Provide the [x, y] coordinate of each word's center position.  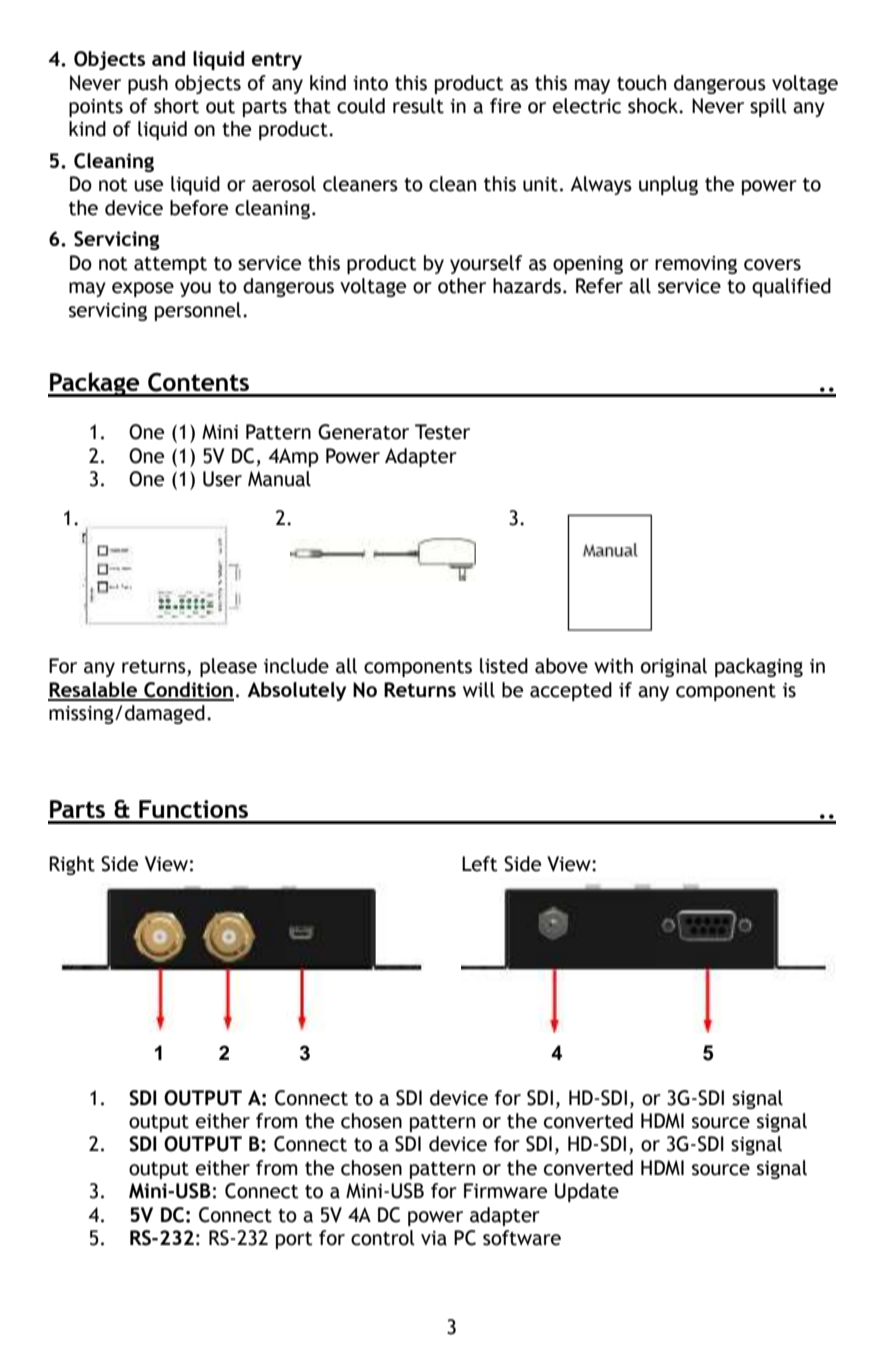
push [148, 84]
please [228, 667]
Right [72, 865]
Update [587, 1192]
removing [696, 265]
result [418, 106]
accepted [571, 691]
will [479, 690]
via [434, 1238]
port [294, 1240]
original [674, 667]
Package [95, 384]
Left [480, 864]
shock [654, 106]
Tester [442, 432]
